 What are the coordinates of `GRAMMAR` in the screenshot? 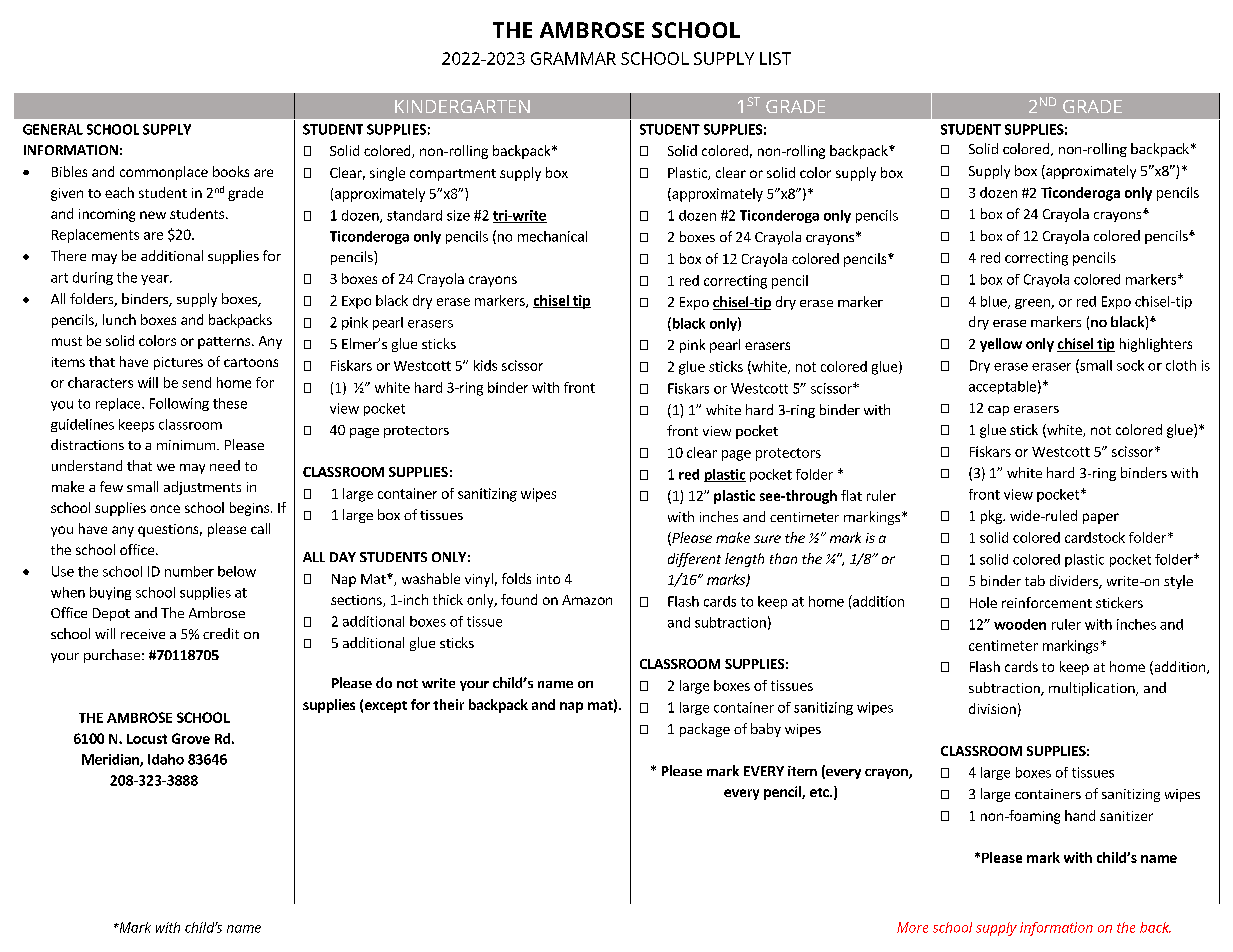 It's located at (573, 58).
